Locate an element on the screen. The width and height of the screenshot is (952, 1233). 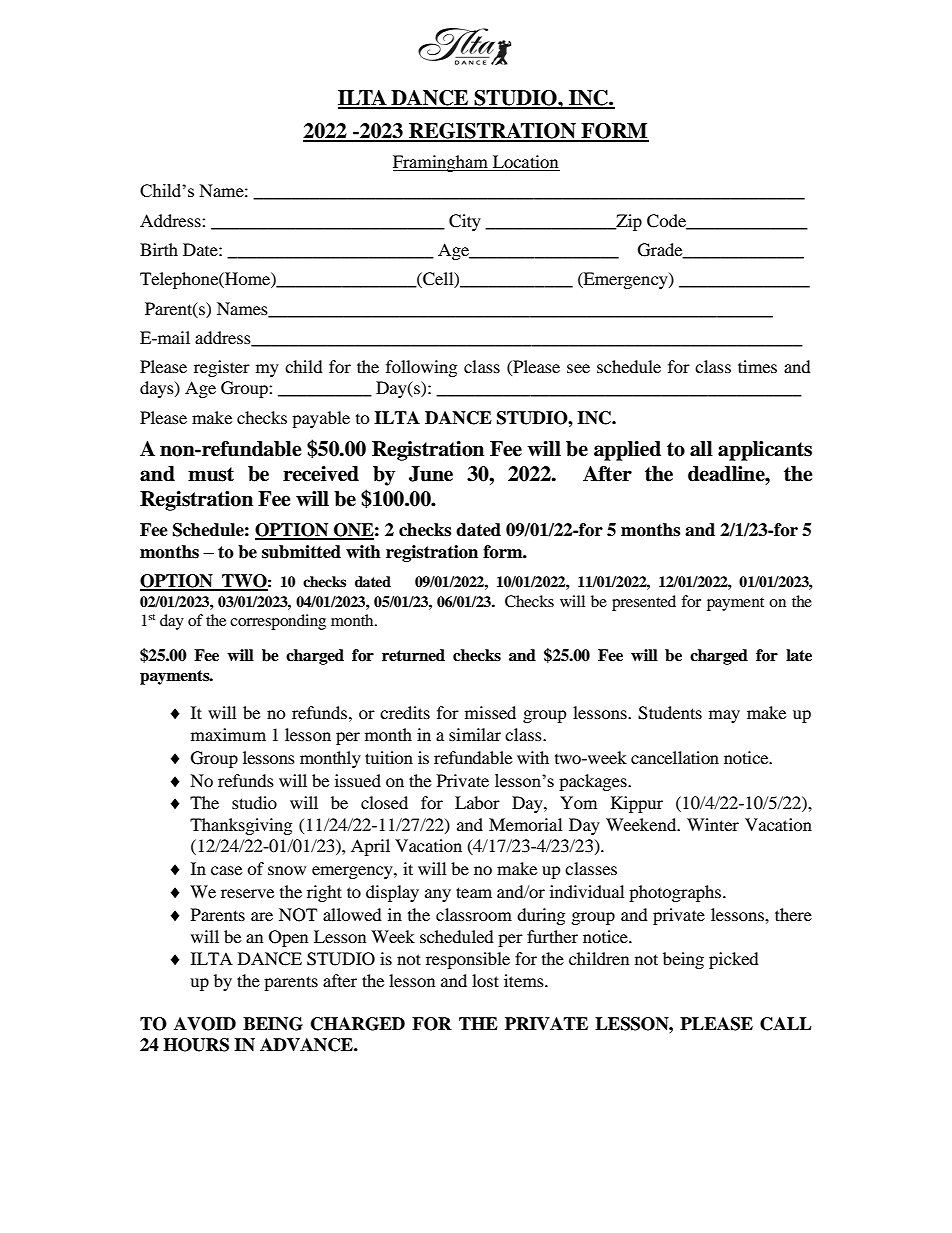
Birth is located at coordinates (159, 249).
